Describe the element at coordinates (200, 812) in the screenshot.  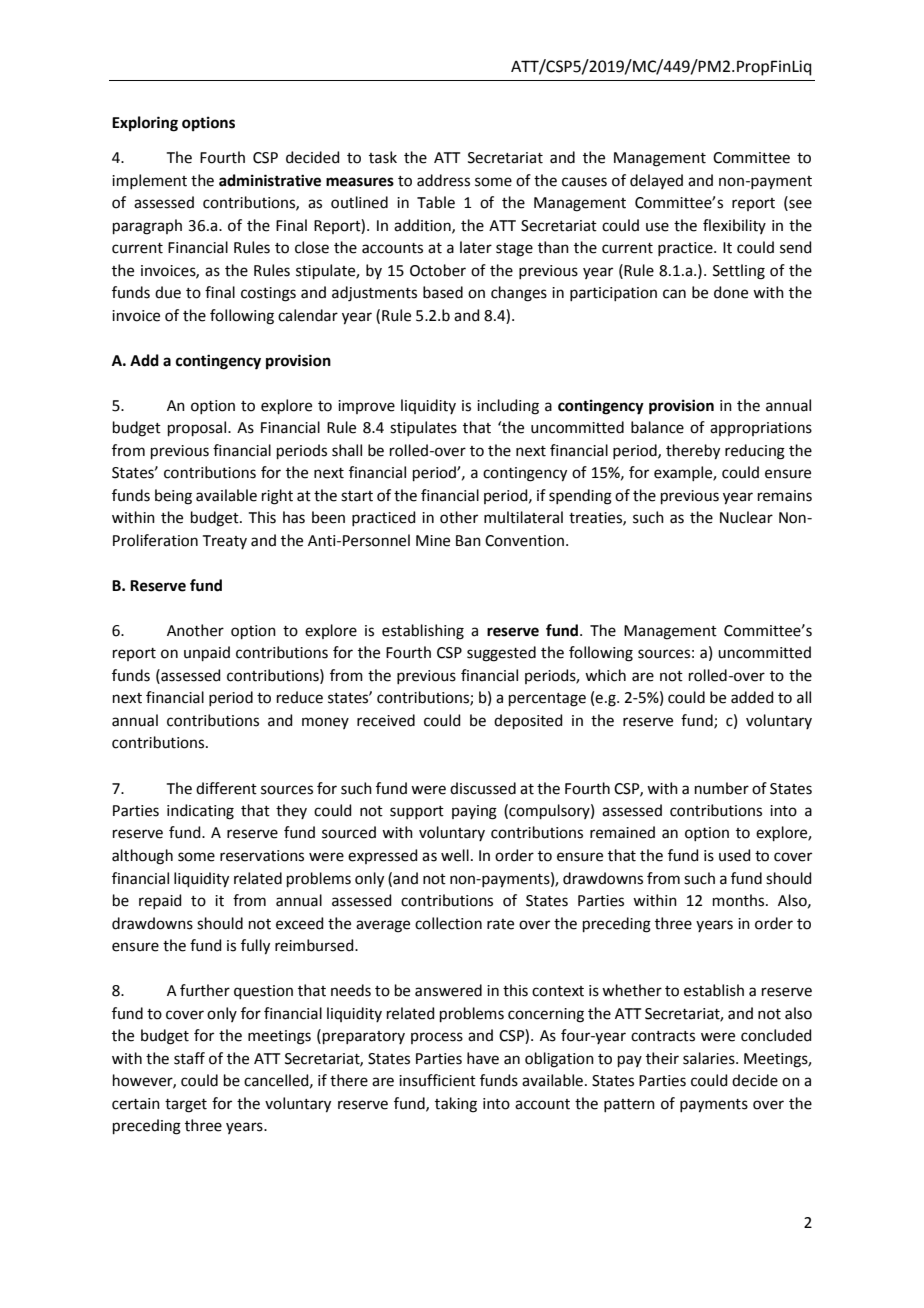
I see `indicating` at that location.
